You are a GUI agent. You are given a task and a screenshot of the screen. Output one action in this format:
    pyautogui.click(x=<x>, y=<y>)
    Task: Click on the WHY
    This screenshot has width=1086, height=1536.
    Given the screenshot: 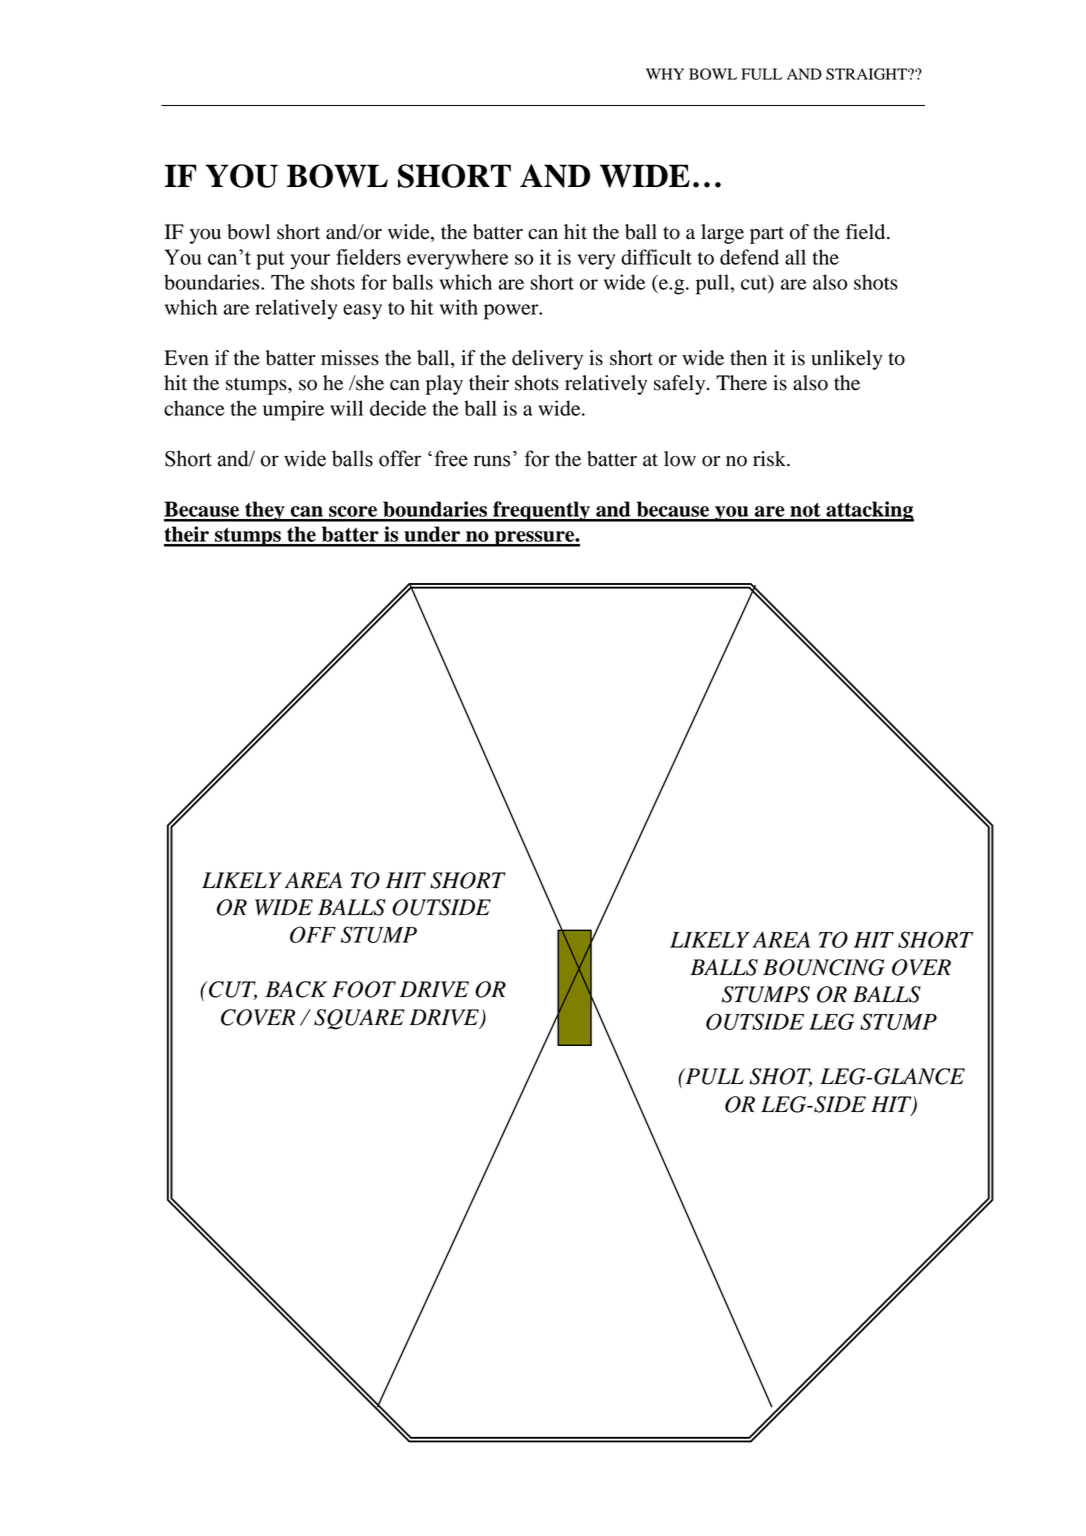 What is the action you would take?
    pyautogui.click(x=665, y=74)
